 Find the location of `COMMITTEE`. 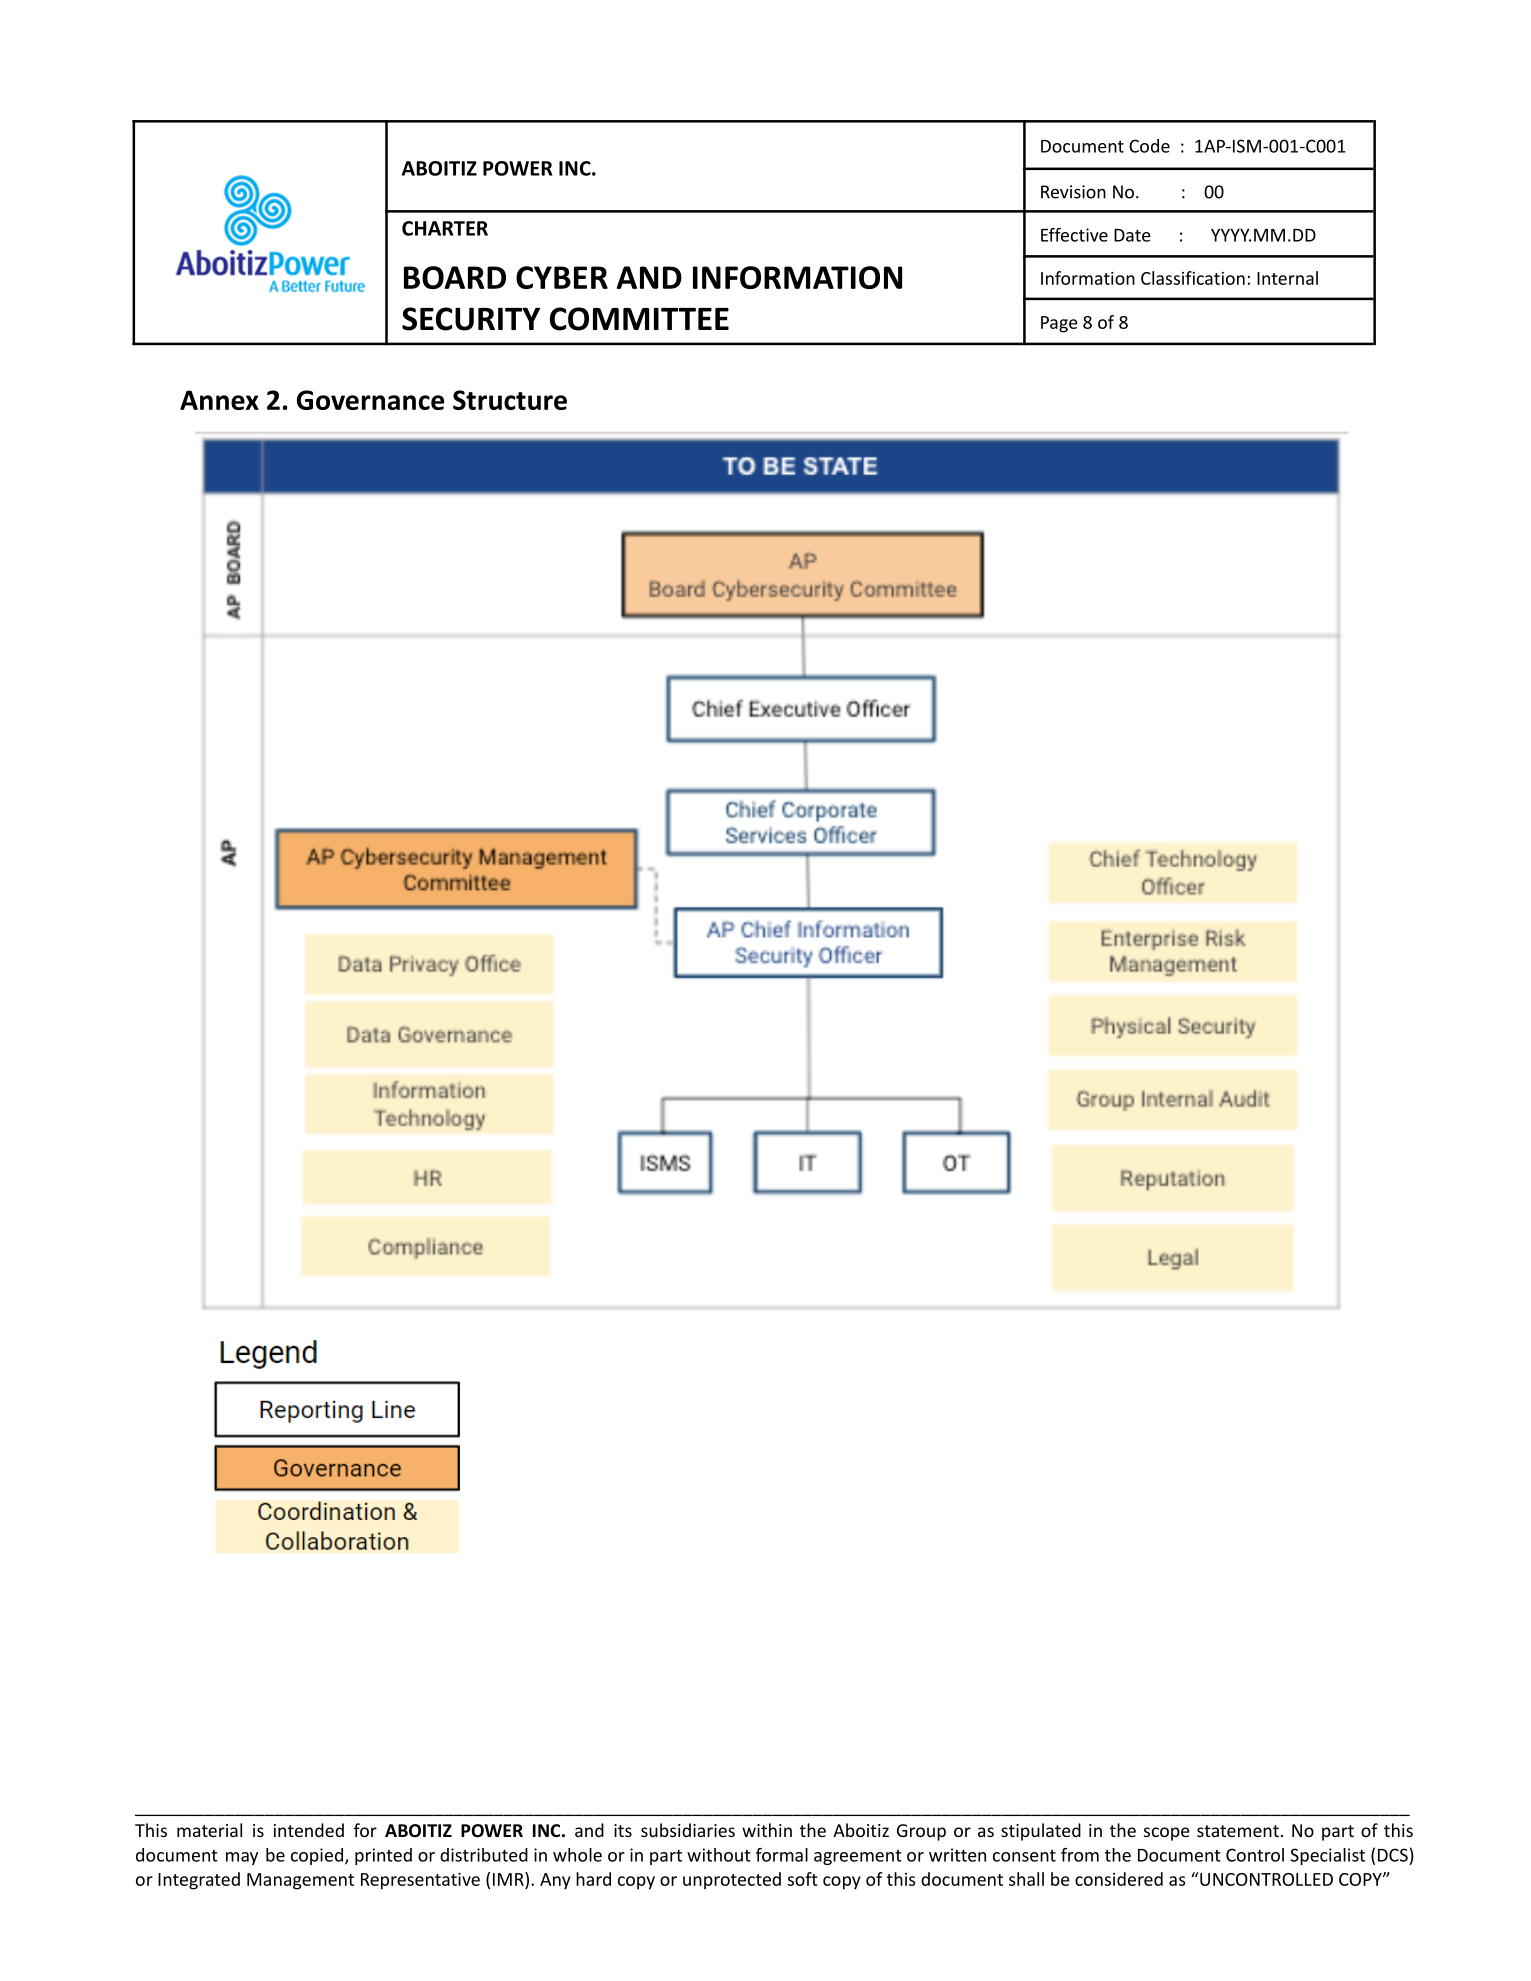

COMMITTEE is located at coordinates (639, 319).
